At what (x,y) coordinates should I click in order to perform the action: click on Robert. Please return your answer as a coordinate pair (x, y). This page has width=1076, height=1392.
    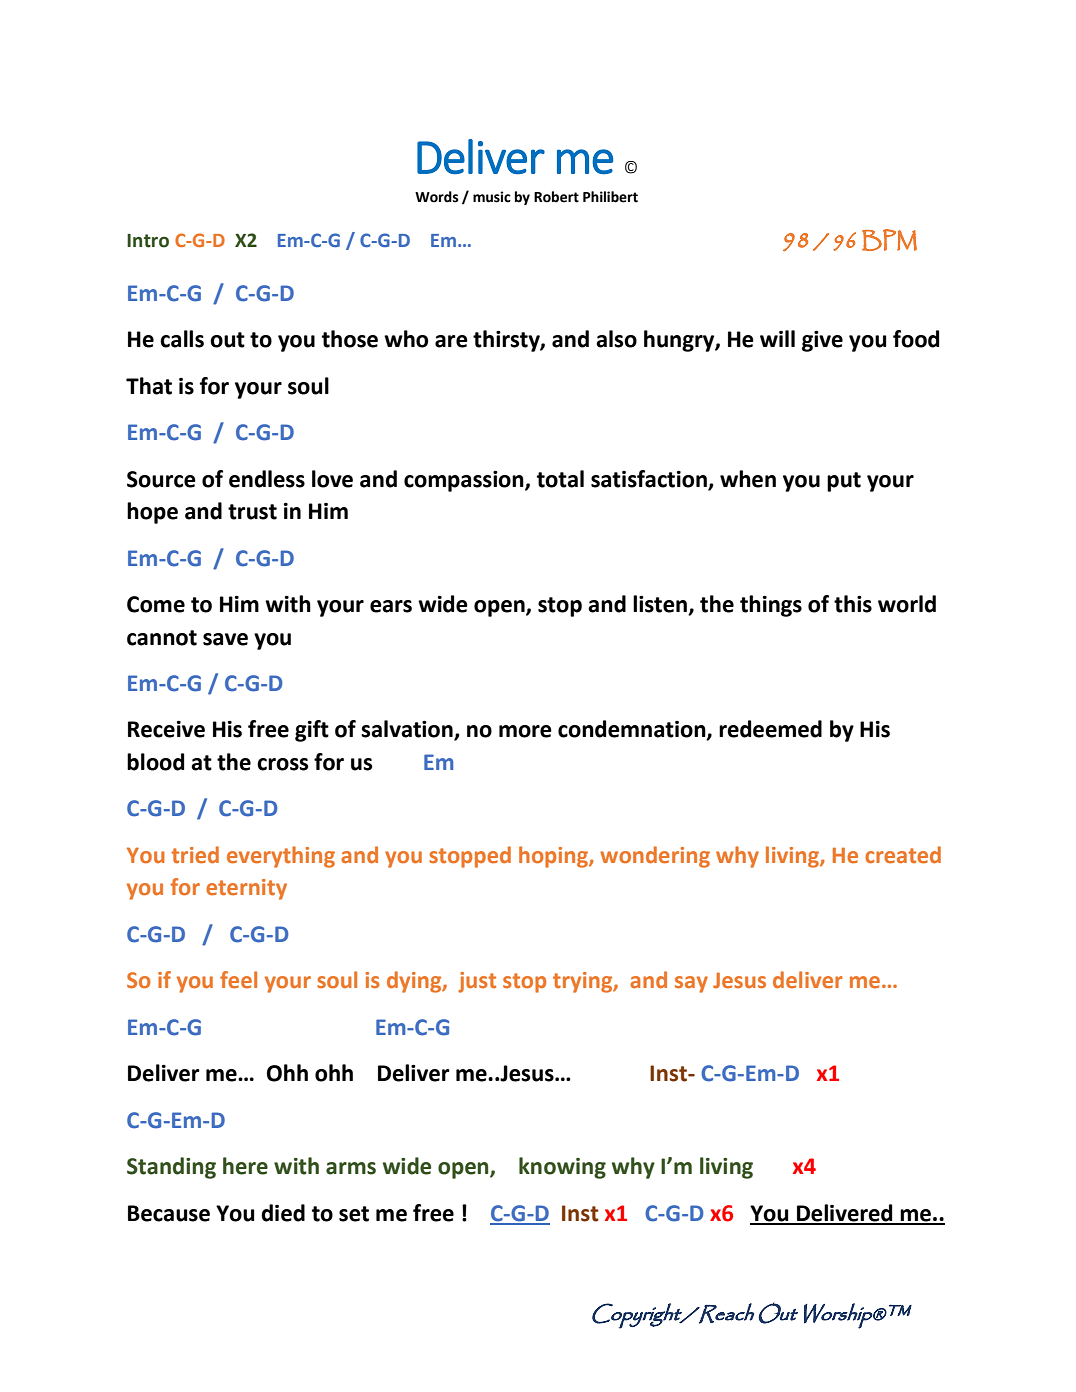
    Looking at the image, I should click on (556, 197).
